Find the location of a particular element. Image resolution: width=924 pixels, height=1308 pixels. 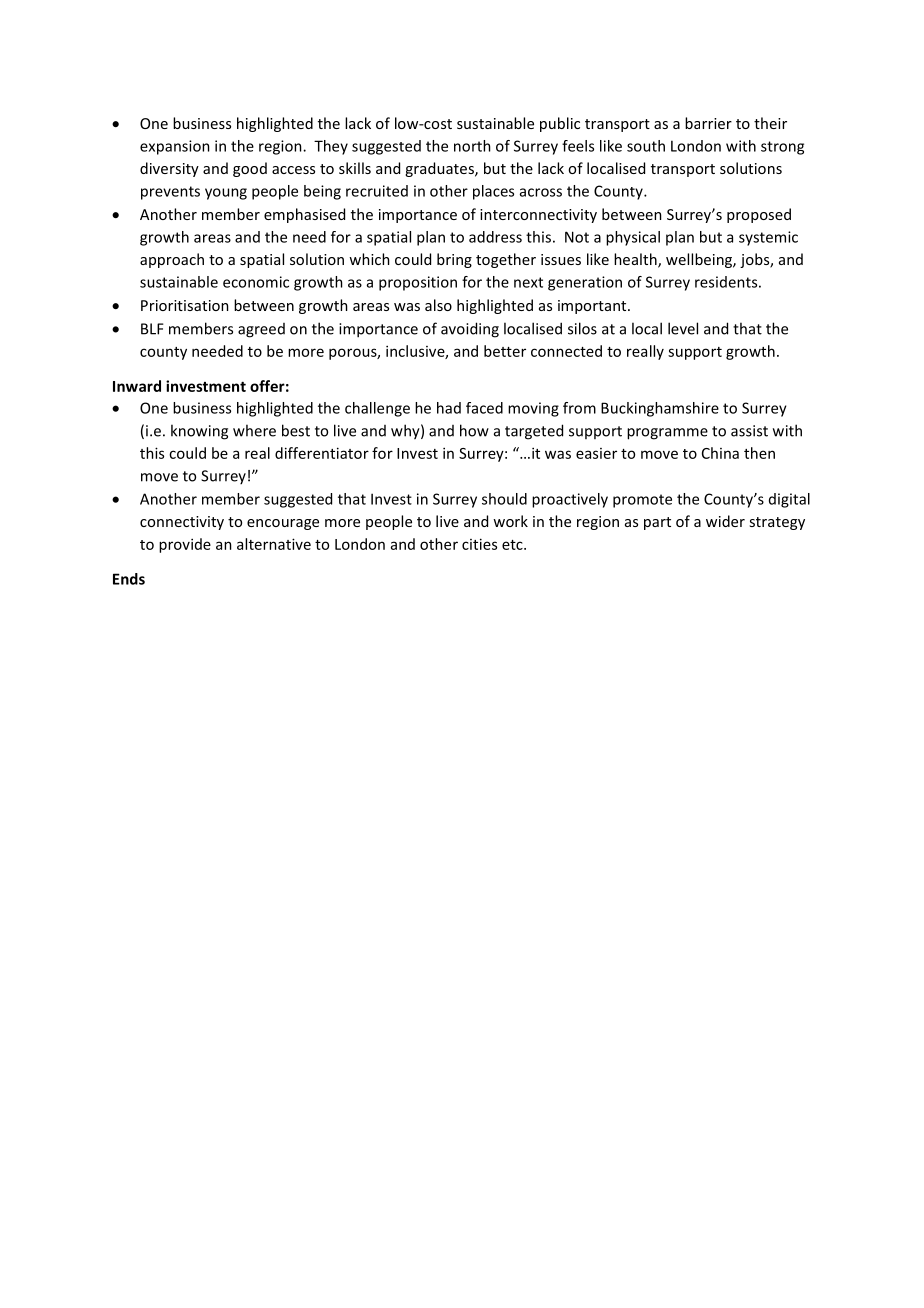

better is located at coordinates (505, 351).
